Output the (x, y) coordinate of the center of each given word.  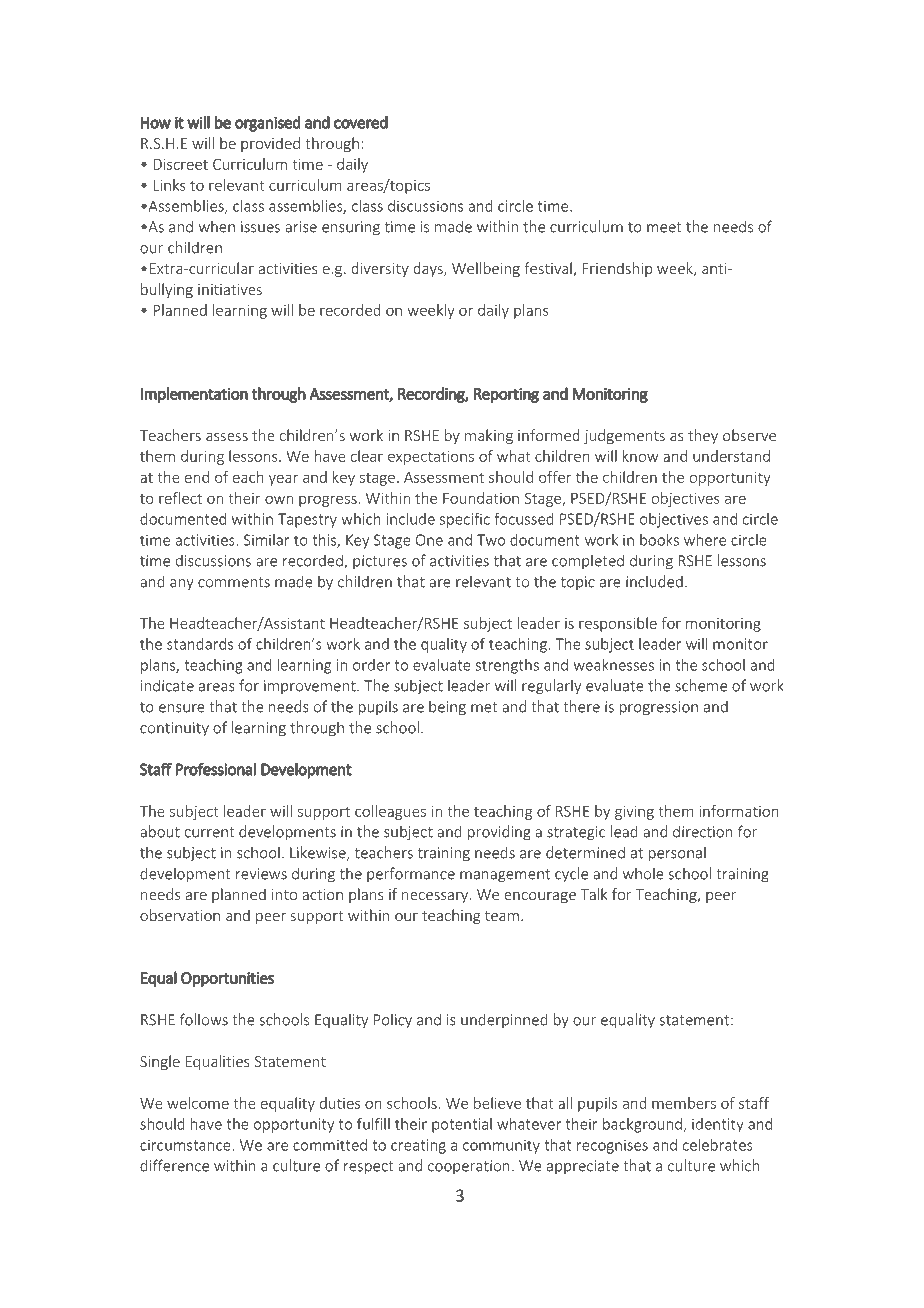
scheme (701, 685)
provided (270, 144)
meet (664, 227)
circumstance (186, 1145)
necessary (436, 897)
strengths (507, 666)
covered (361, 122)
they (703, 436)
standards (200, 644)
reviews (261, 874)
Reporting (506, 395)
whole (643, 873)
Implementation (194, 395)
